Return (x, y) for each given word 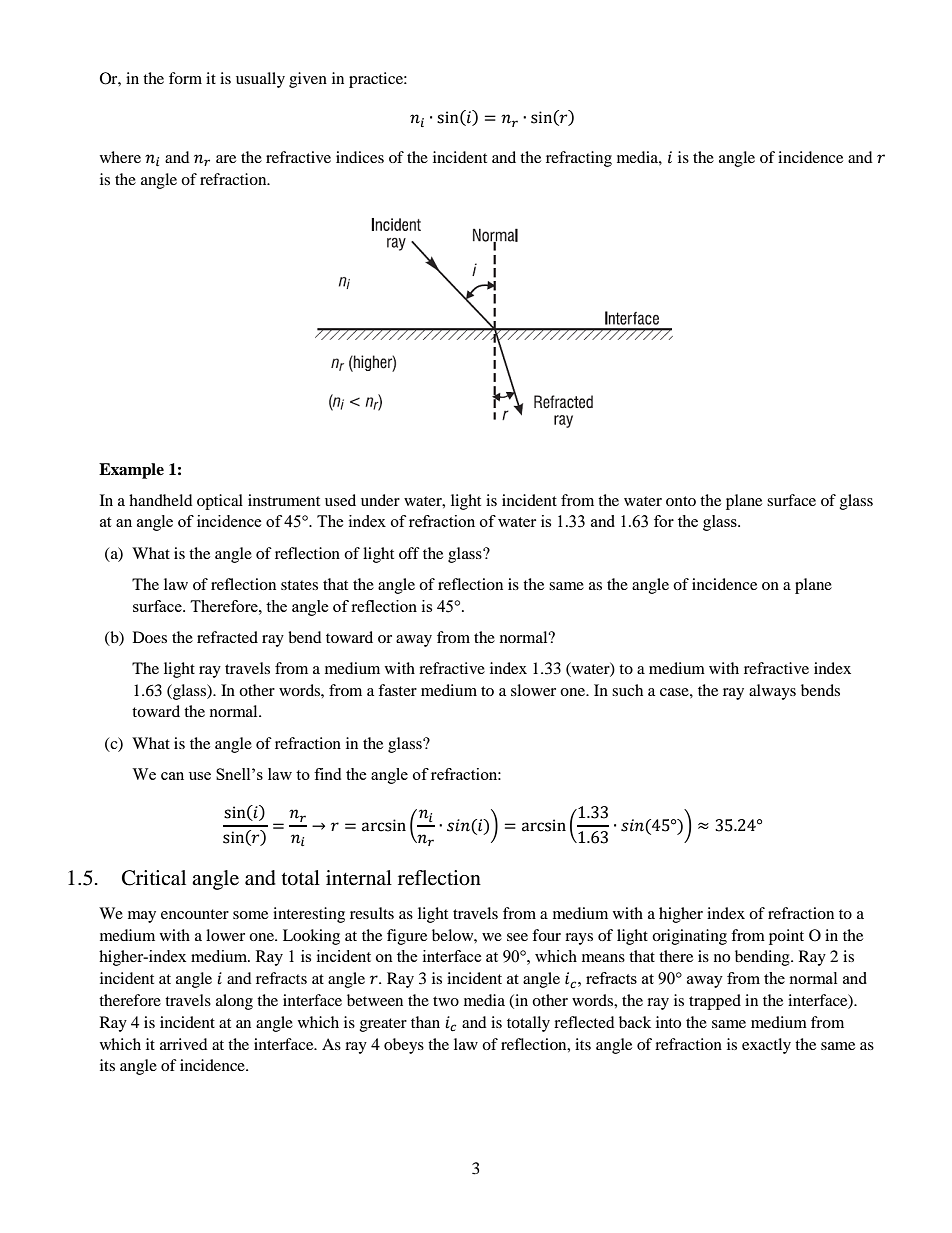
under (380, 500)
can (172, 776)
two (446, 1001)
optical (220, 502)
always (772, 692)
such (627, 690)
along (234, 1002)
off (409, 553)
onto (681, 501)
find (327, 774)
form (185, 78)
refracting (579, 159)
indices (360, 157)
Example (131, 471)
